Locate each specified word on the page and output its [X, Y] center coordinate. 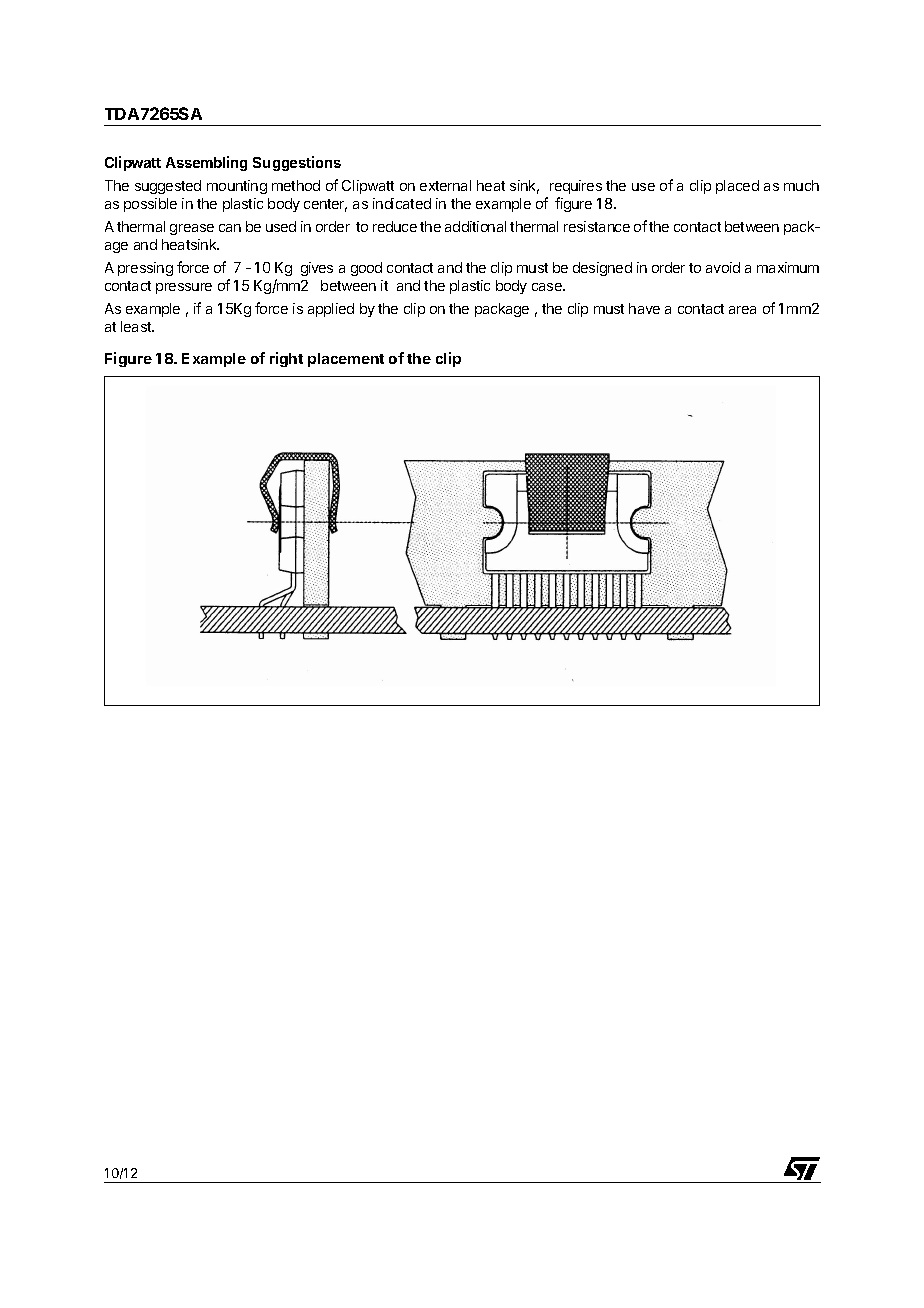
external [445, 185]
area [742, 310]
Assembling [206, 163]
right [286, 359]
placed [737, 187]
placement [346, 360]
